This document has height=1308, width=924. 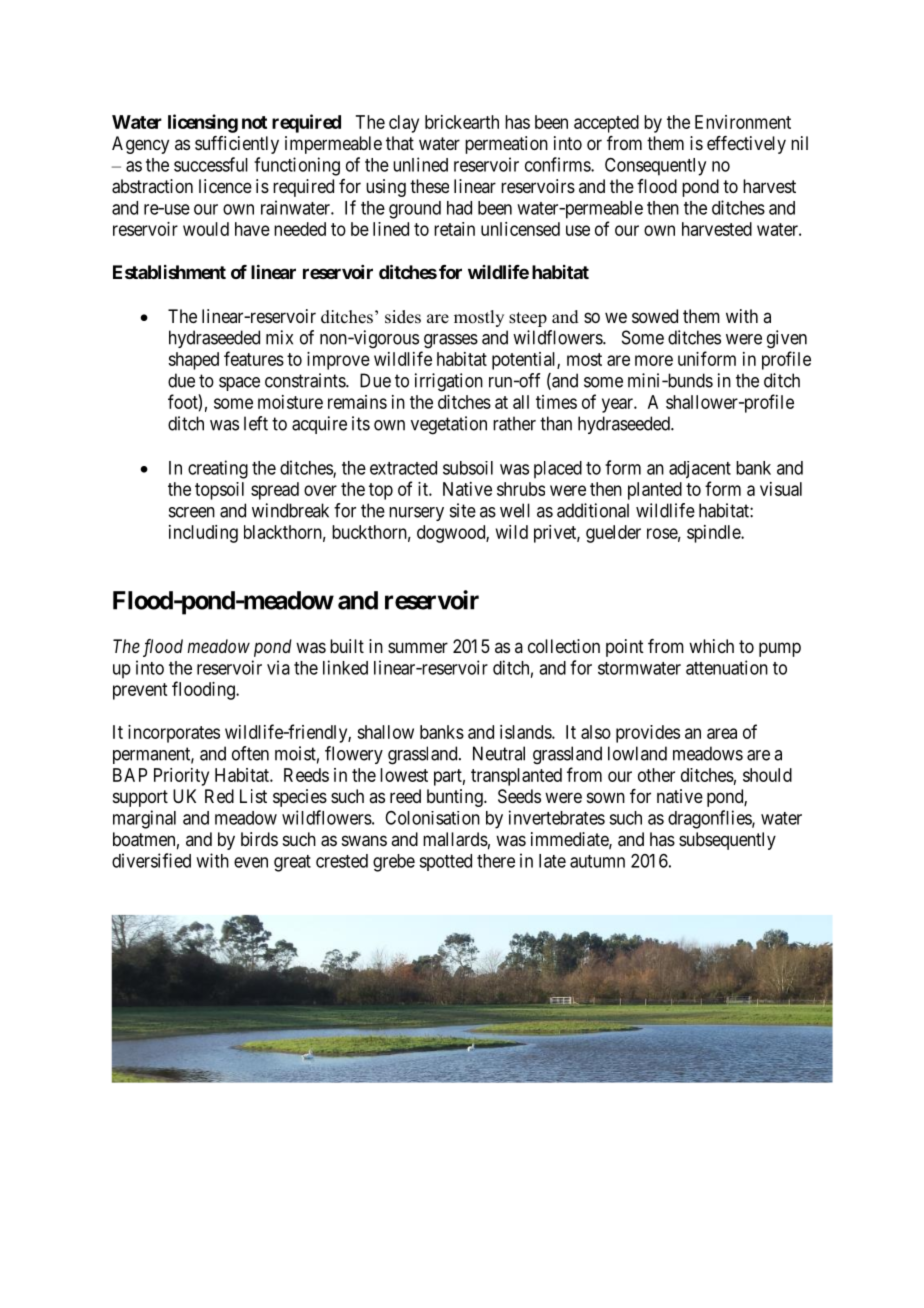 I want to click on effectively, so click(x=746, y=145).
